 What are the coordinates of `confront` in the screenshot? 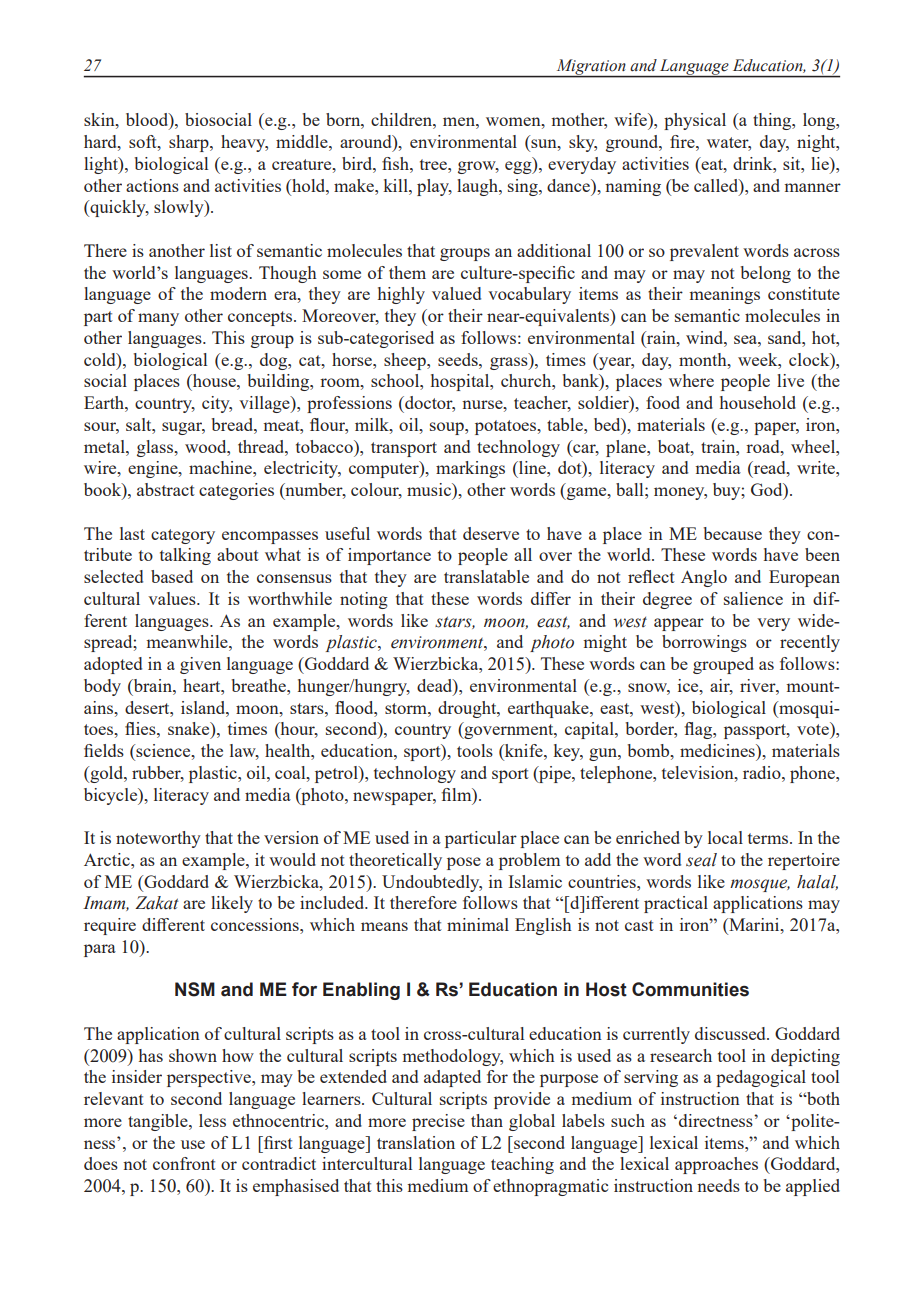 It's located at (184, 1163).
